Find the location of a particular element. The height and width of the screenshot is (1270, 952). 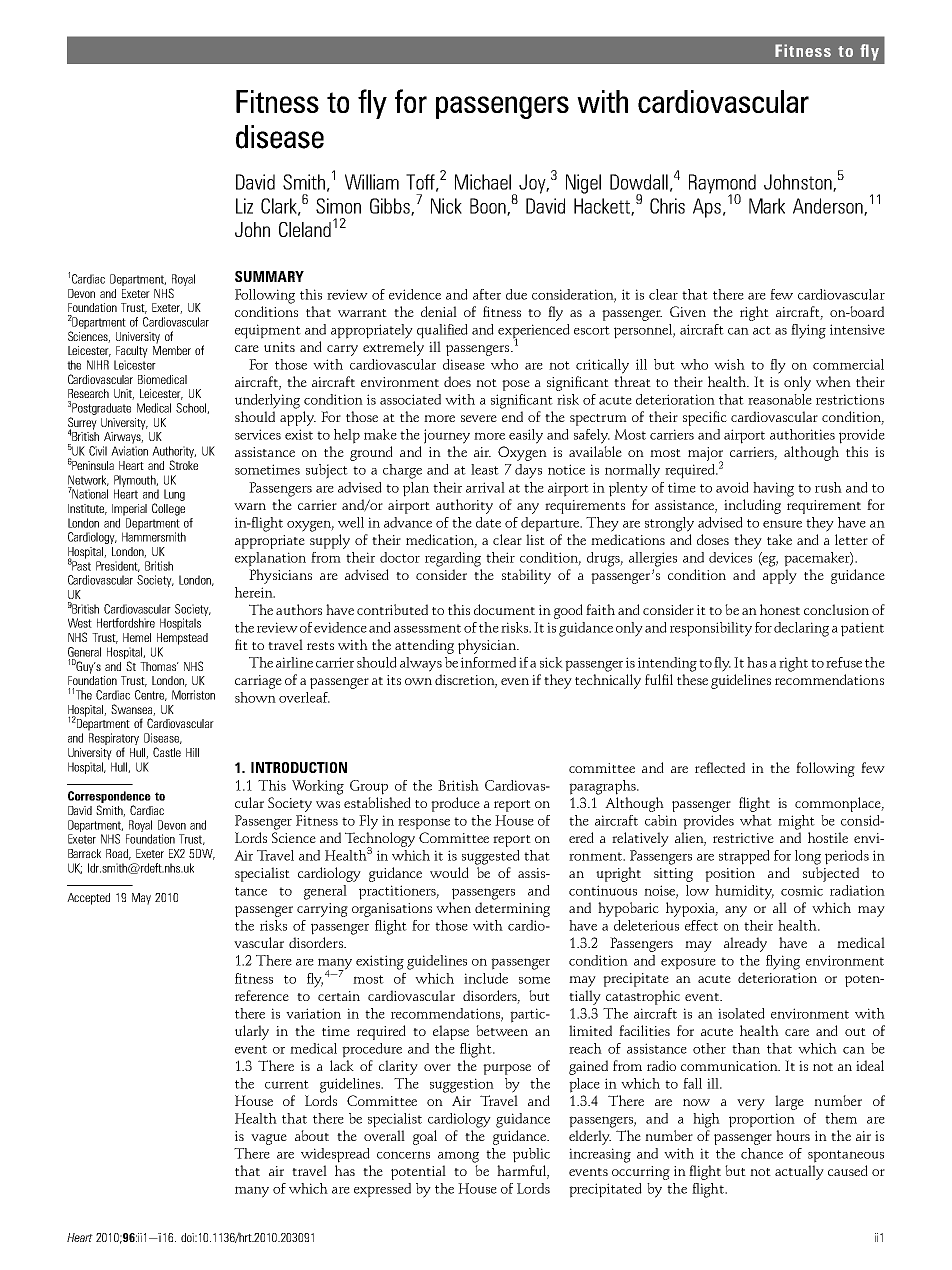

produce is located at coordinates (455, 804).
